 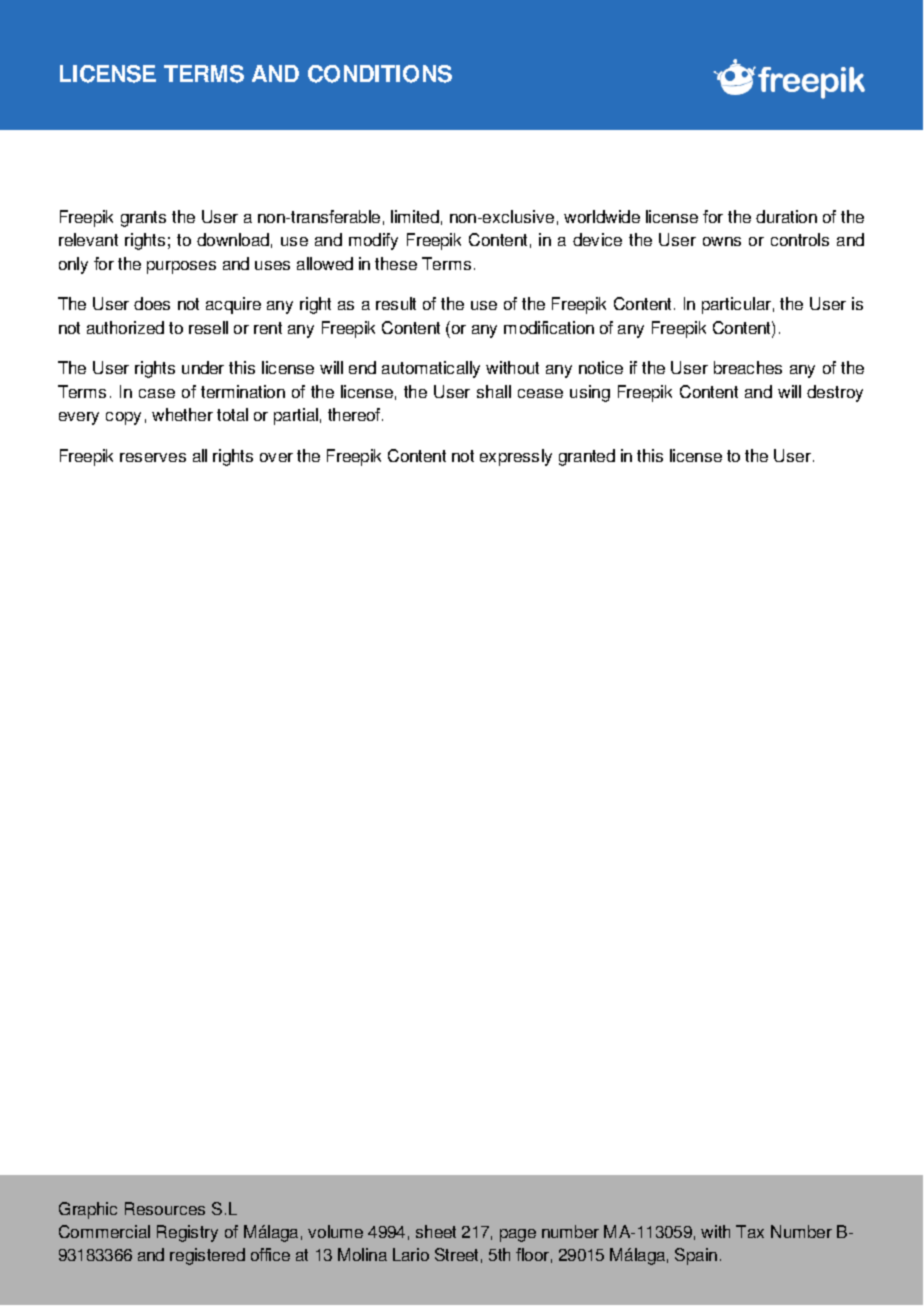 I want to click on grants, so click(x=143, y=219).
